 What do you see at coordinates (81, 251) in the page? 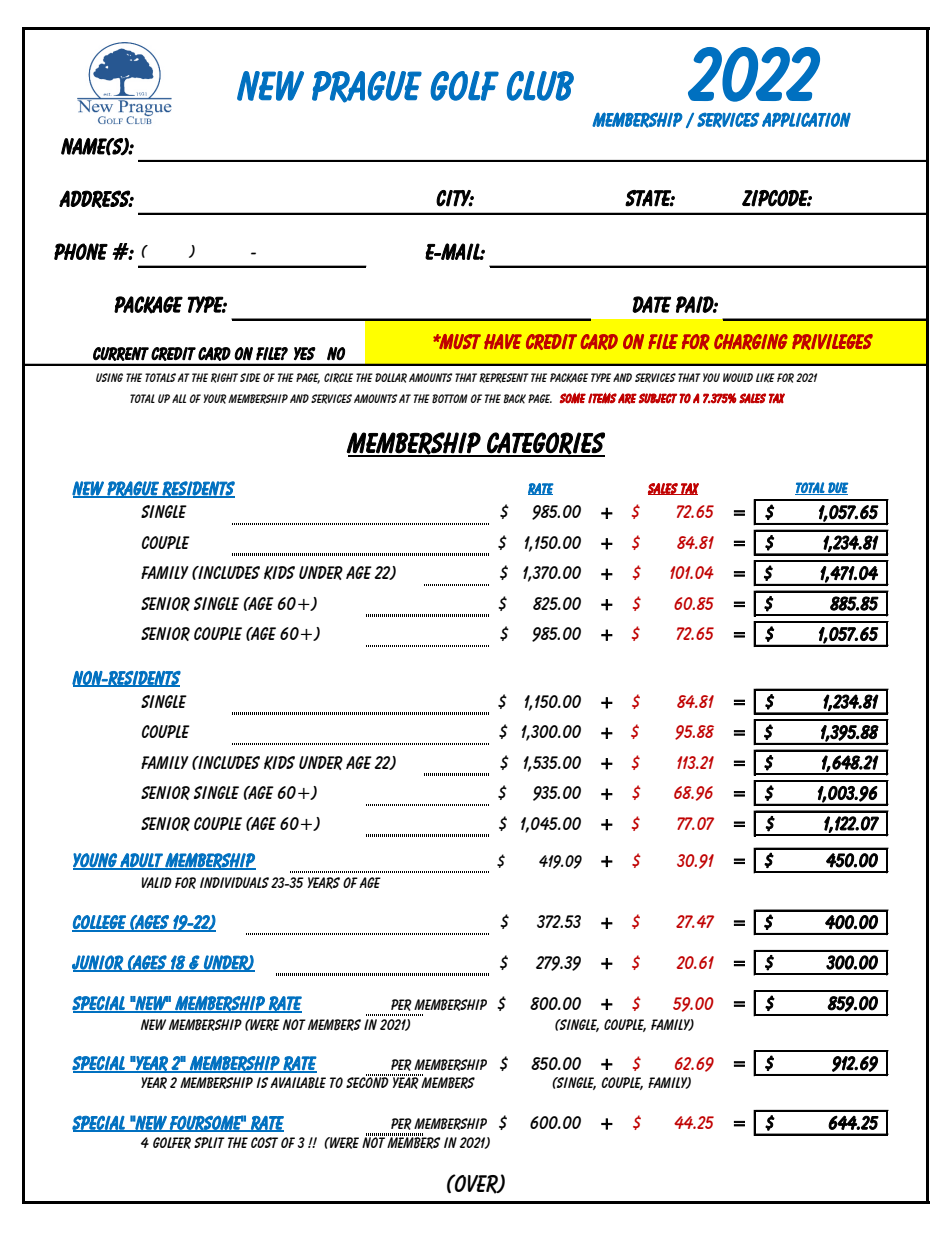
I see `Phone` at bounding box center [81, 251].
